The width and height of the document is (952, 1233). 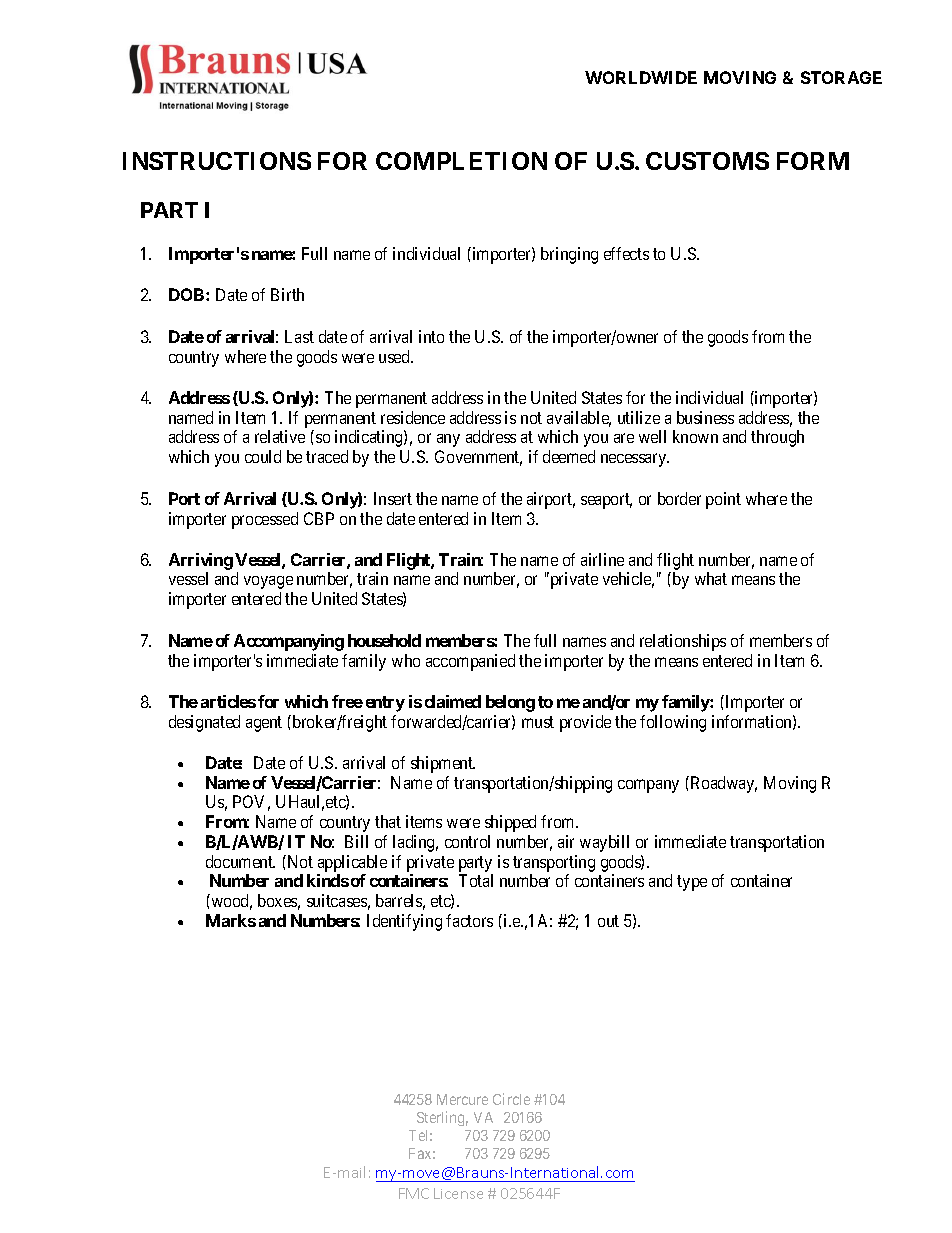 What do you see at coordinates (414, 1193) in the document?
I see `FMC` at bounding box center [414, 1193].
